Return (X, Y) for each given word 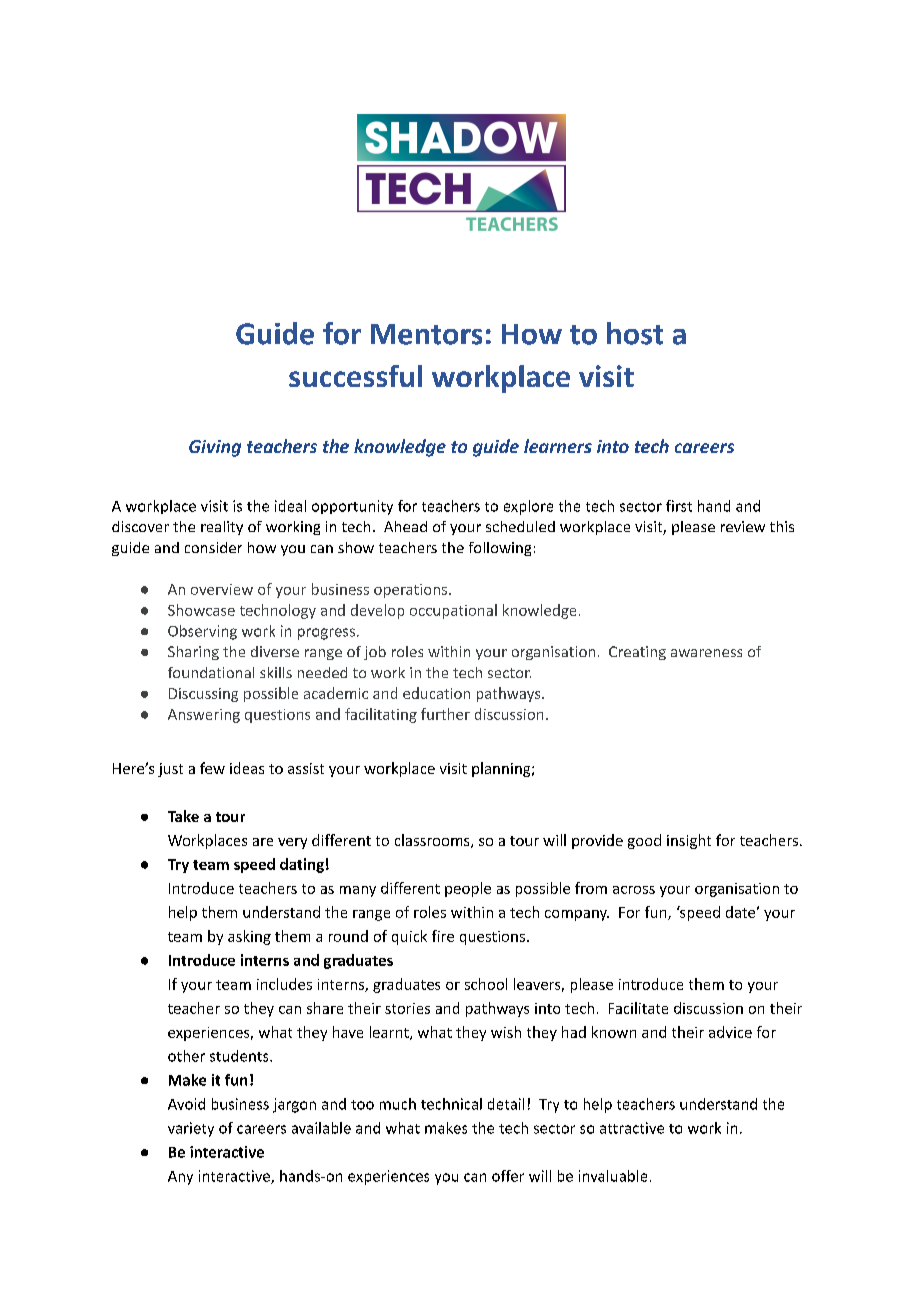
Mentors (426, 334)
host (635, 333)
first (679, 506)
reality (222, 528)
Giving (215, 448)
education (436, 693)
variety (191, 1129)
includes (284, 984)
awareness (706, 653)
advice (730, 1032)
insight (689, 841)
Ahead (405, 526)
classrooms (433, 841)
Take (183, 816)
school (486, 984)
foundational (211, 672)
